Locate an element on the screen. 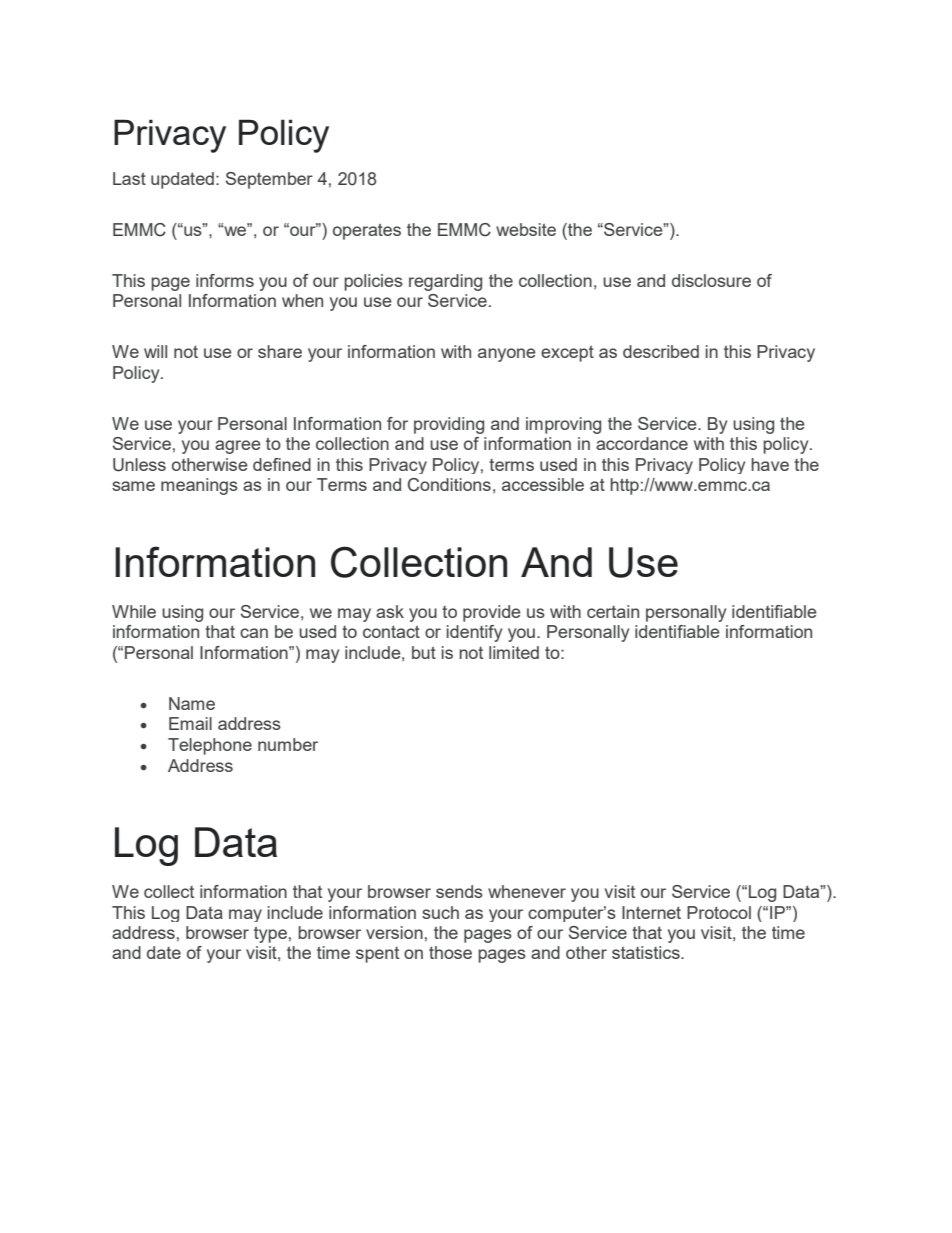 The height and width of the screenshot is (1233, 952). Protocol is located at coordinates (719, 912).
